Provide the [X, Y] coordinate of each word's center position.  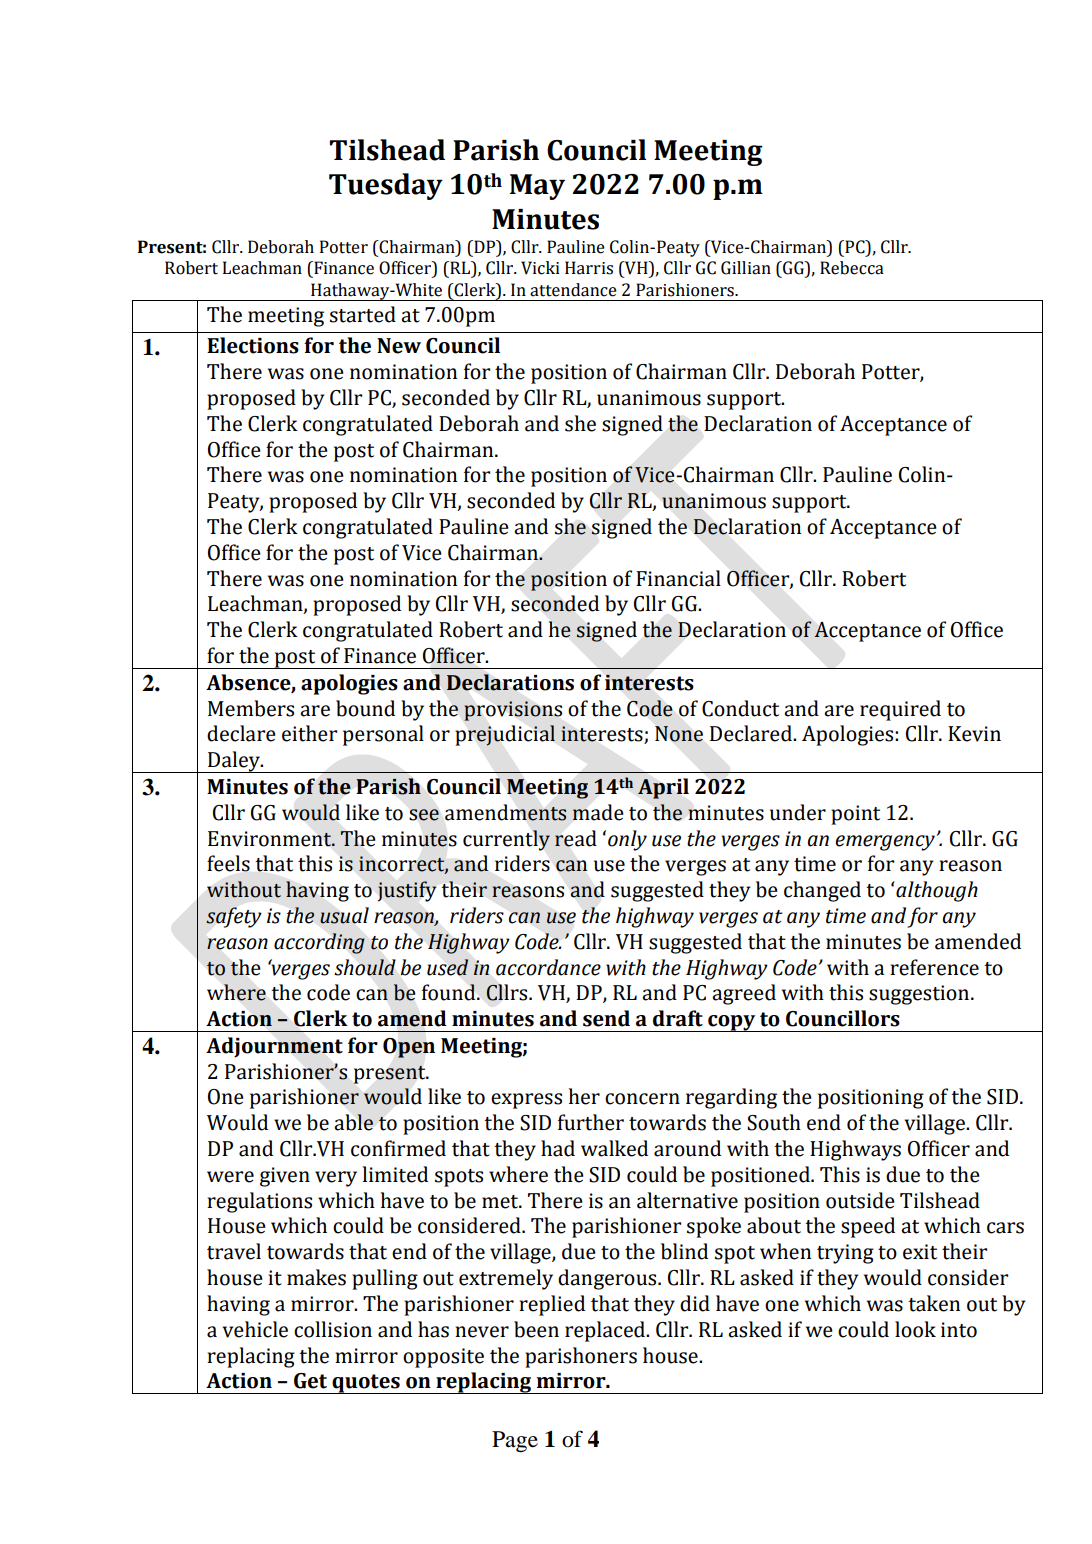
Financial [678, 578]
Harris [589, 268]
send [606, 1018]
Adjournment [274, 1047]
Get [310, 1381]
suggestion [920, 995]
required [900, 710]
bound [365, 708]
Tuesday [386, 186]
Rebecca [852, 268]
